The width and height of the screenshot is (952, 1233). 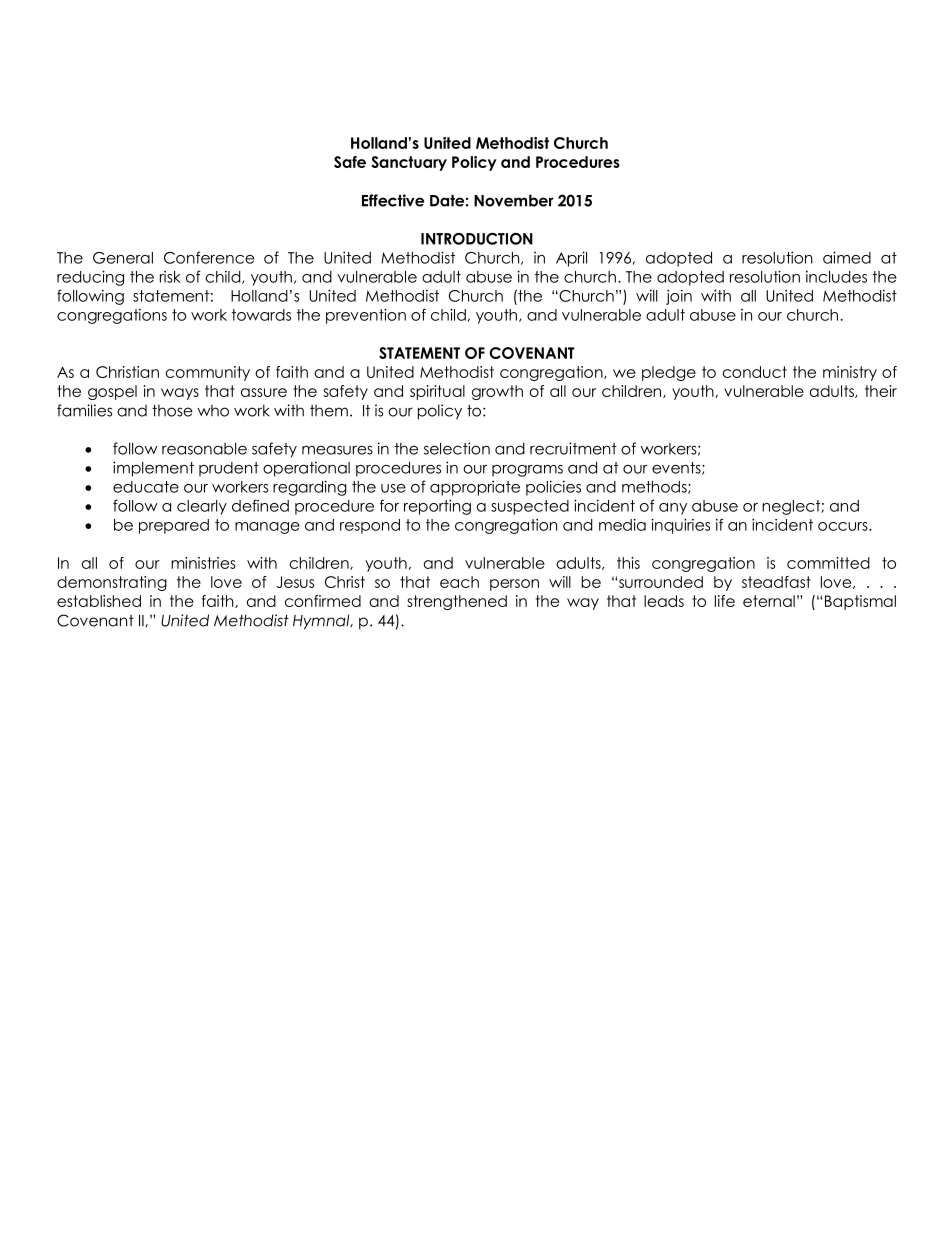 I want to click on risk, so click(x=170, y=277).
